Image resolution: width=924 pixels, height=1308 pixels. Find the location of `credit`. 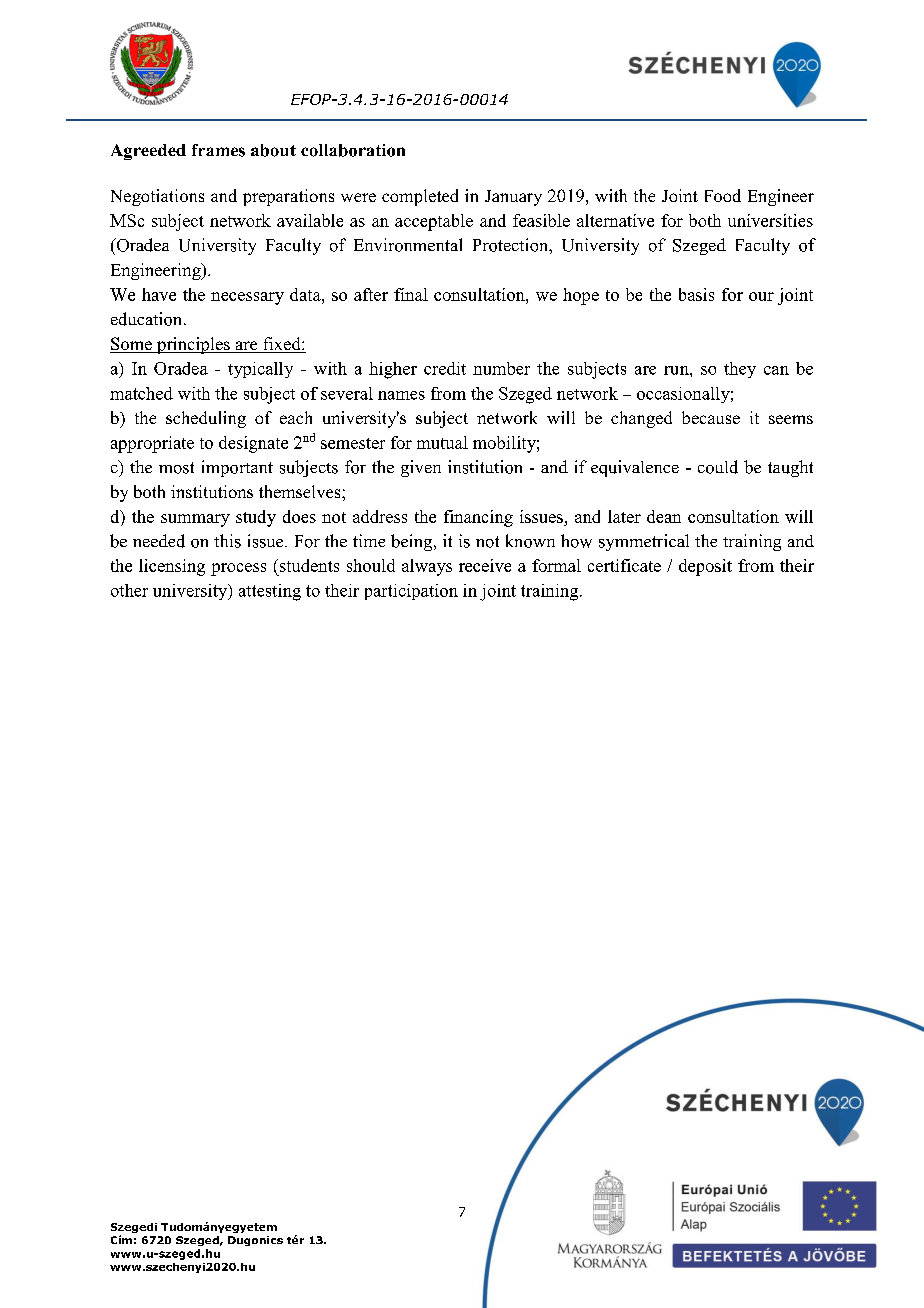

credit is located at coordinates (445, 368).
